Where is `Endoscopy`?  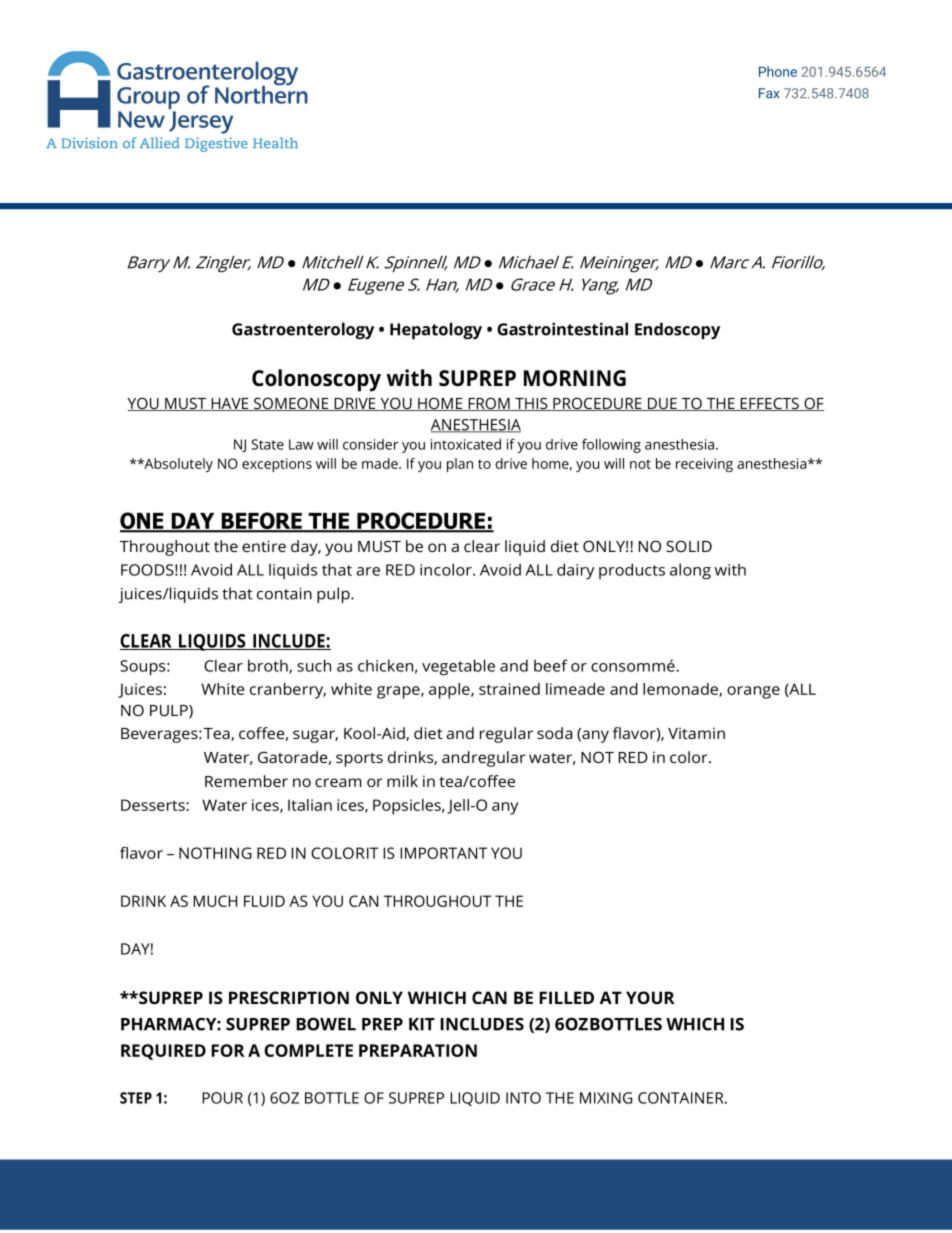
Endoscopy is located at coordinates (677, 331).
